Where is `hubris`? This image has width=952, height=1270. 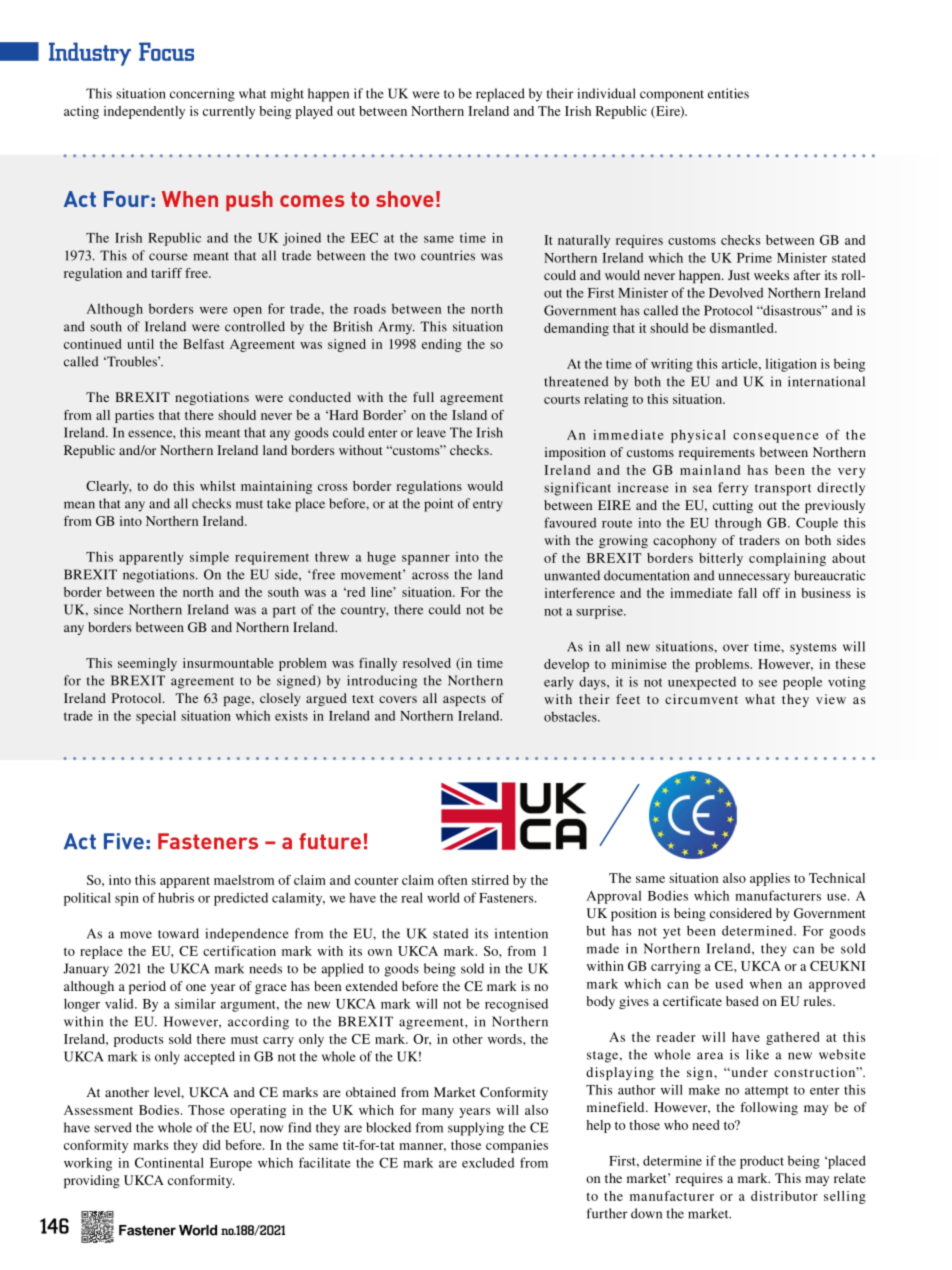 hubris is located at coordinates (176, 897).
